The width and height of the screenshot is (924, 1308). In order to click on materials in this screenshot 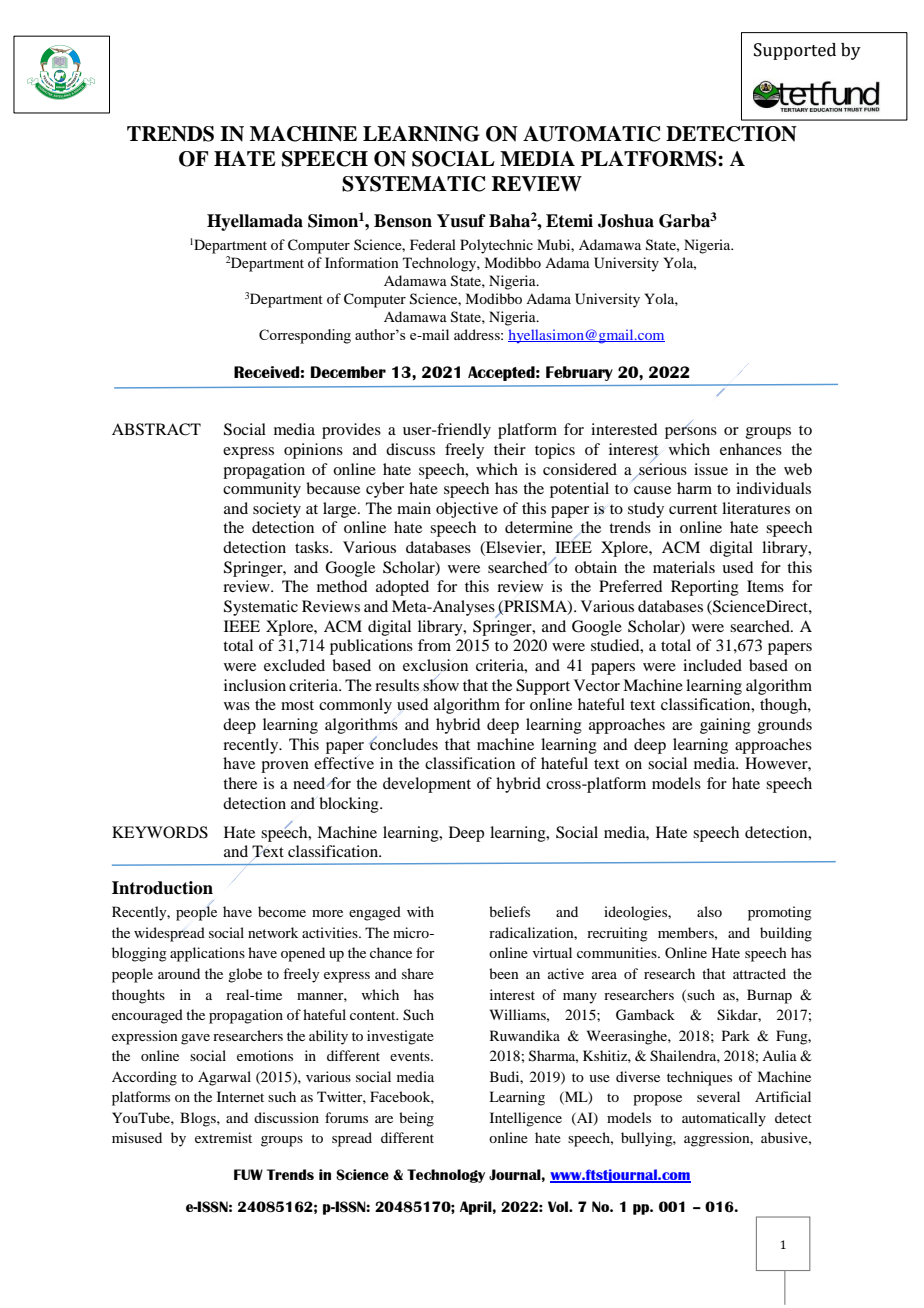, I will do `click(684, 567)`.
